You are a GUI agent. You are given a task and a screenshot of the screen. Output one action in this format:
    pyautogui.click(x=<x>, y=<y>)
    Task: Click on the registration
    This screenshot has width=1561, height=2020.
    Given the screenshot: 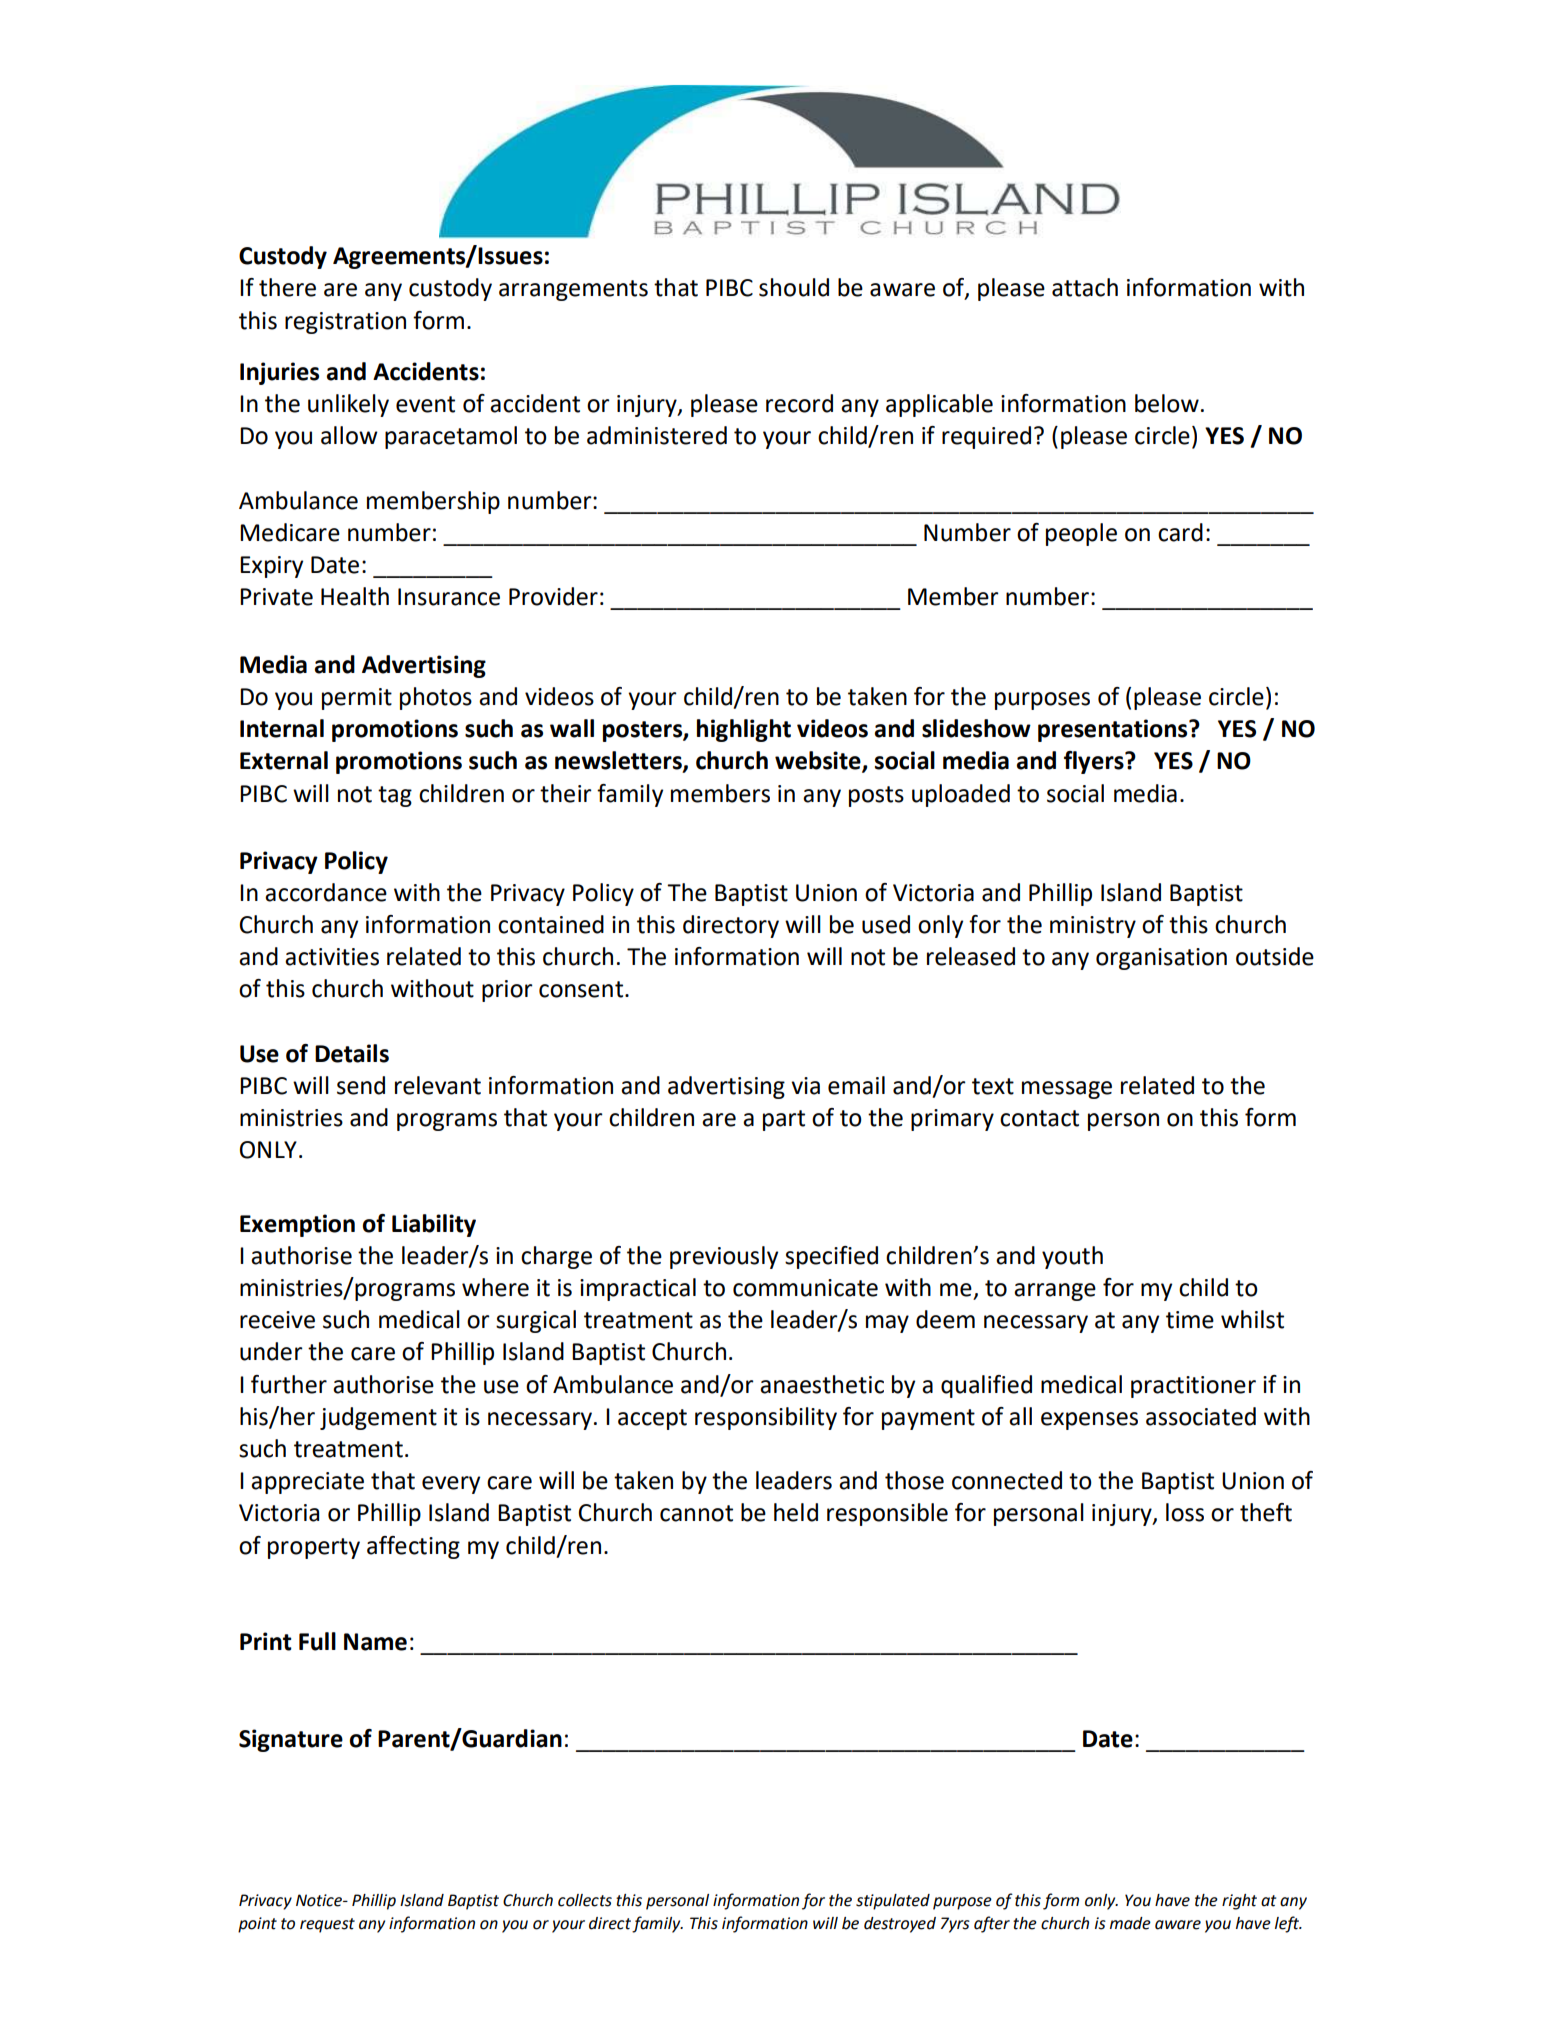 What is the action you would take?
    pyautogui.click(x=345, y=323)
